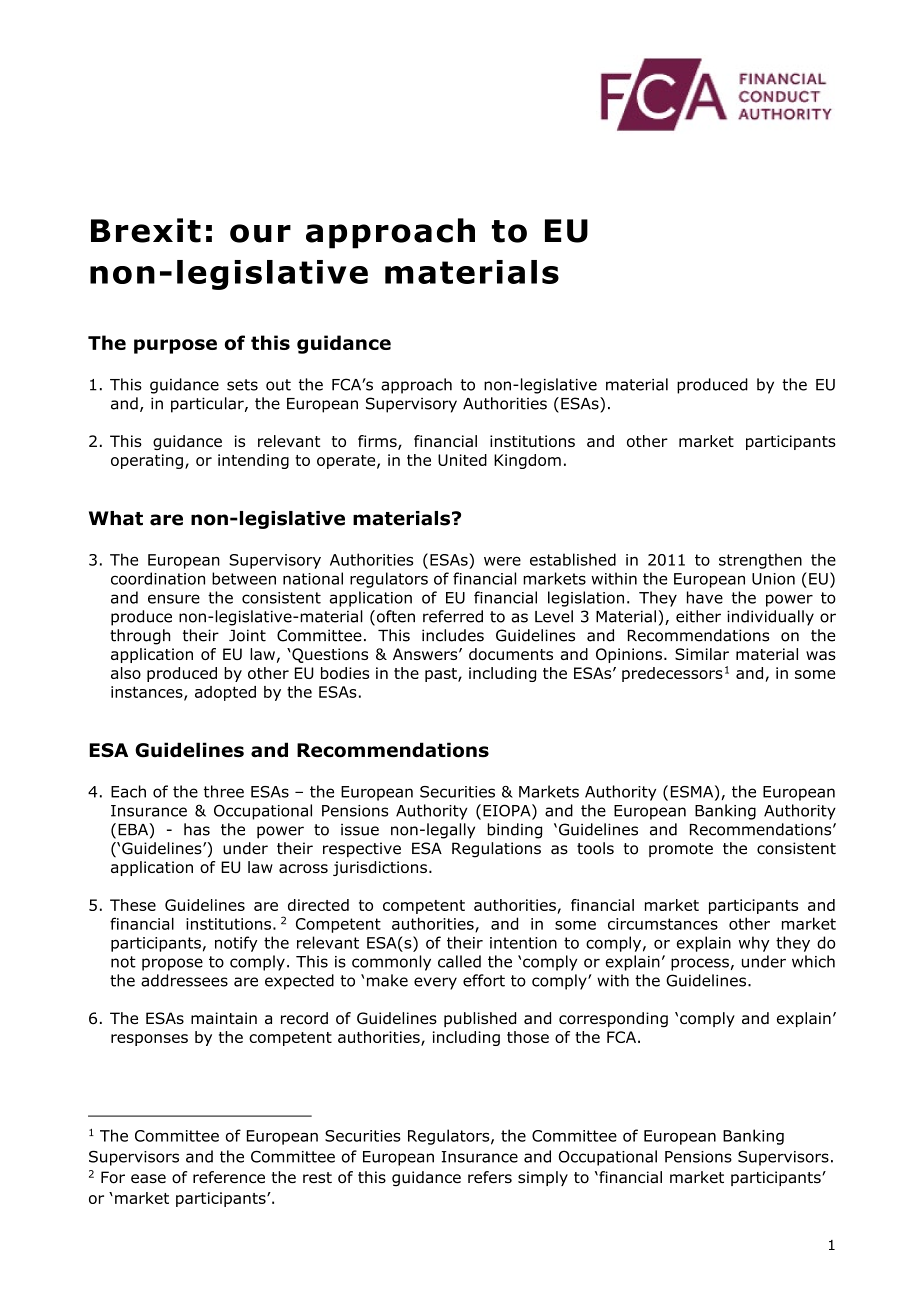 This screenshot has width=924, height=1308. I want to click on intending, so click(253, 461).
